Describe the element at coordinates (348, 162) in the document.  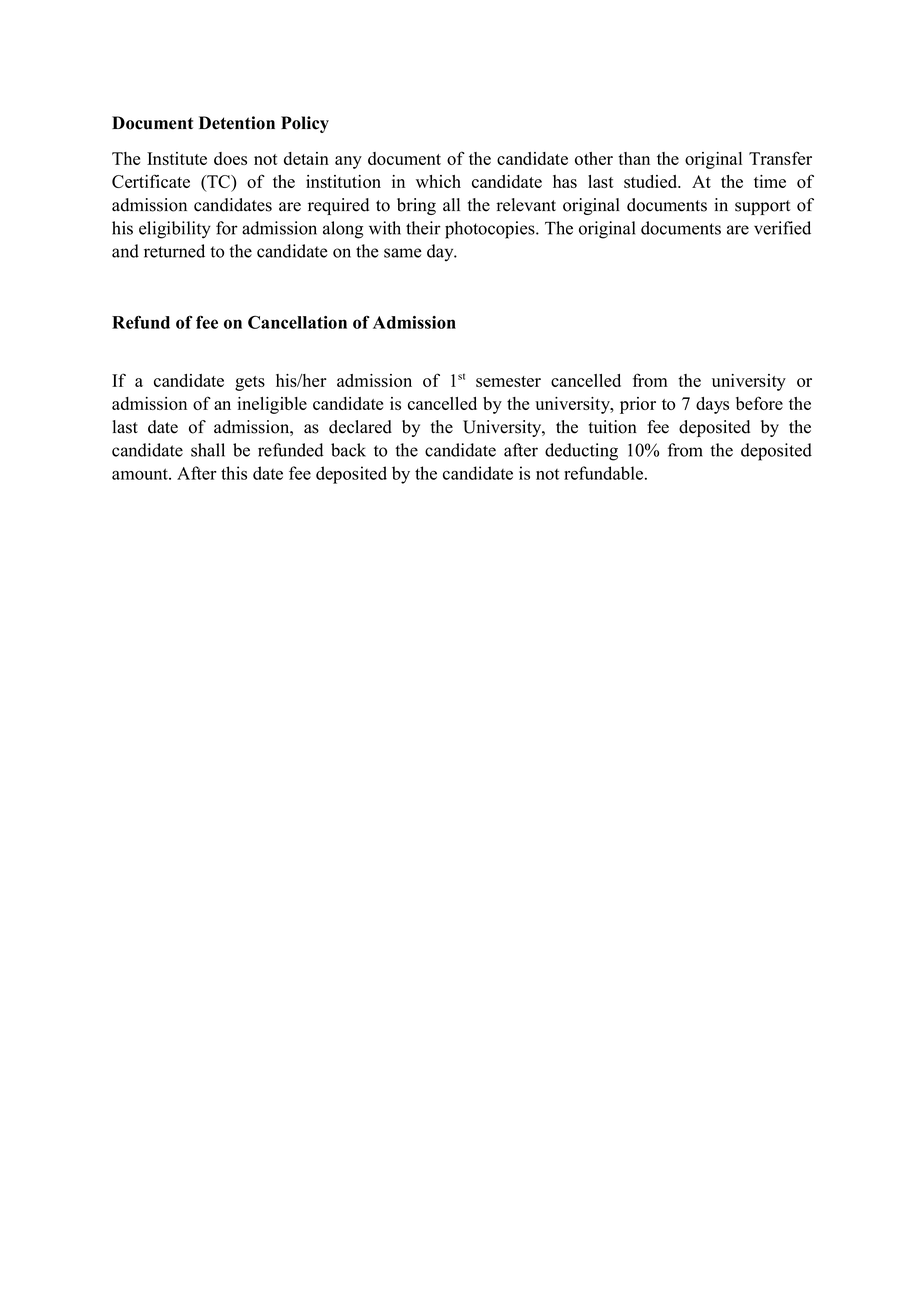
I see `any` at that location.
